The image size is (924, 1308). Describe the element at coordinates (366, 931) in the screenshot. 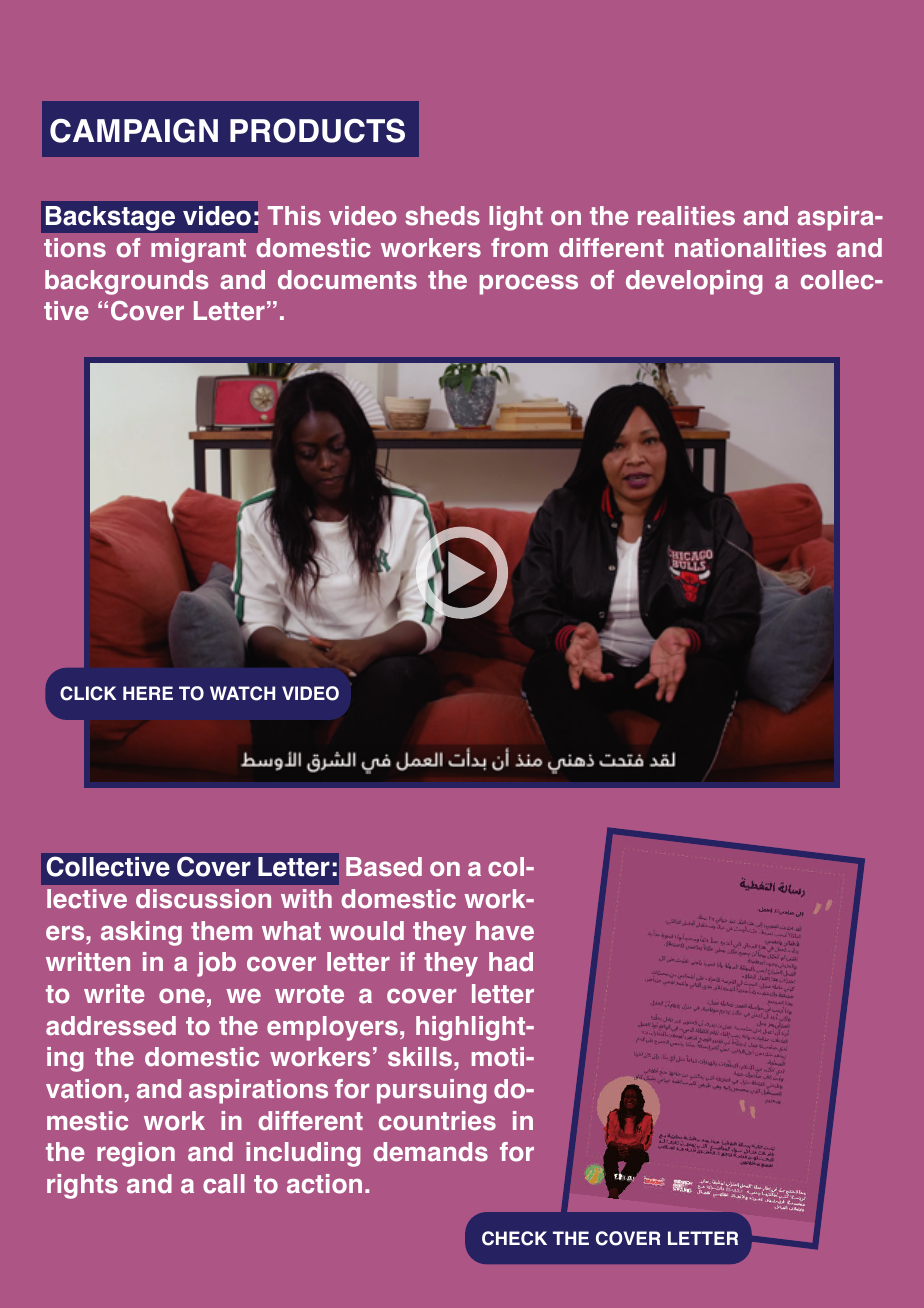

I see `would` at that location.
